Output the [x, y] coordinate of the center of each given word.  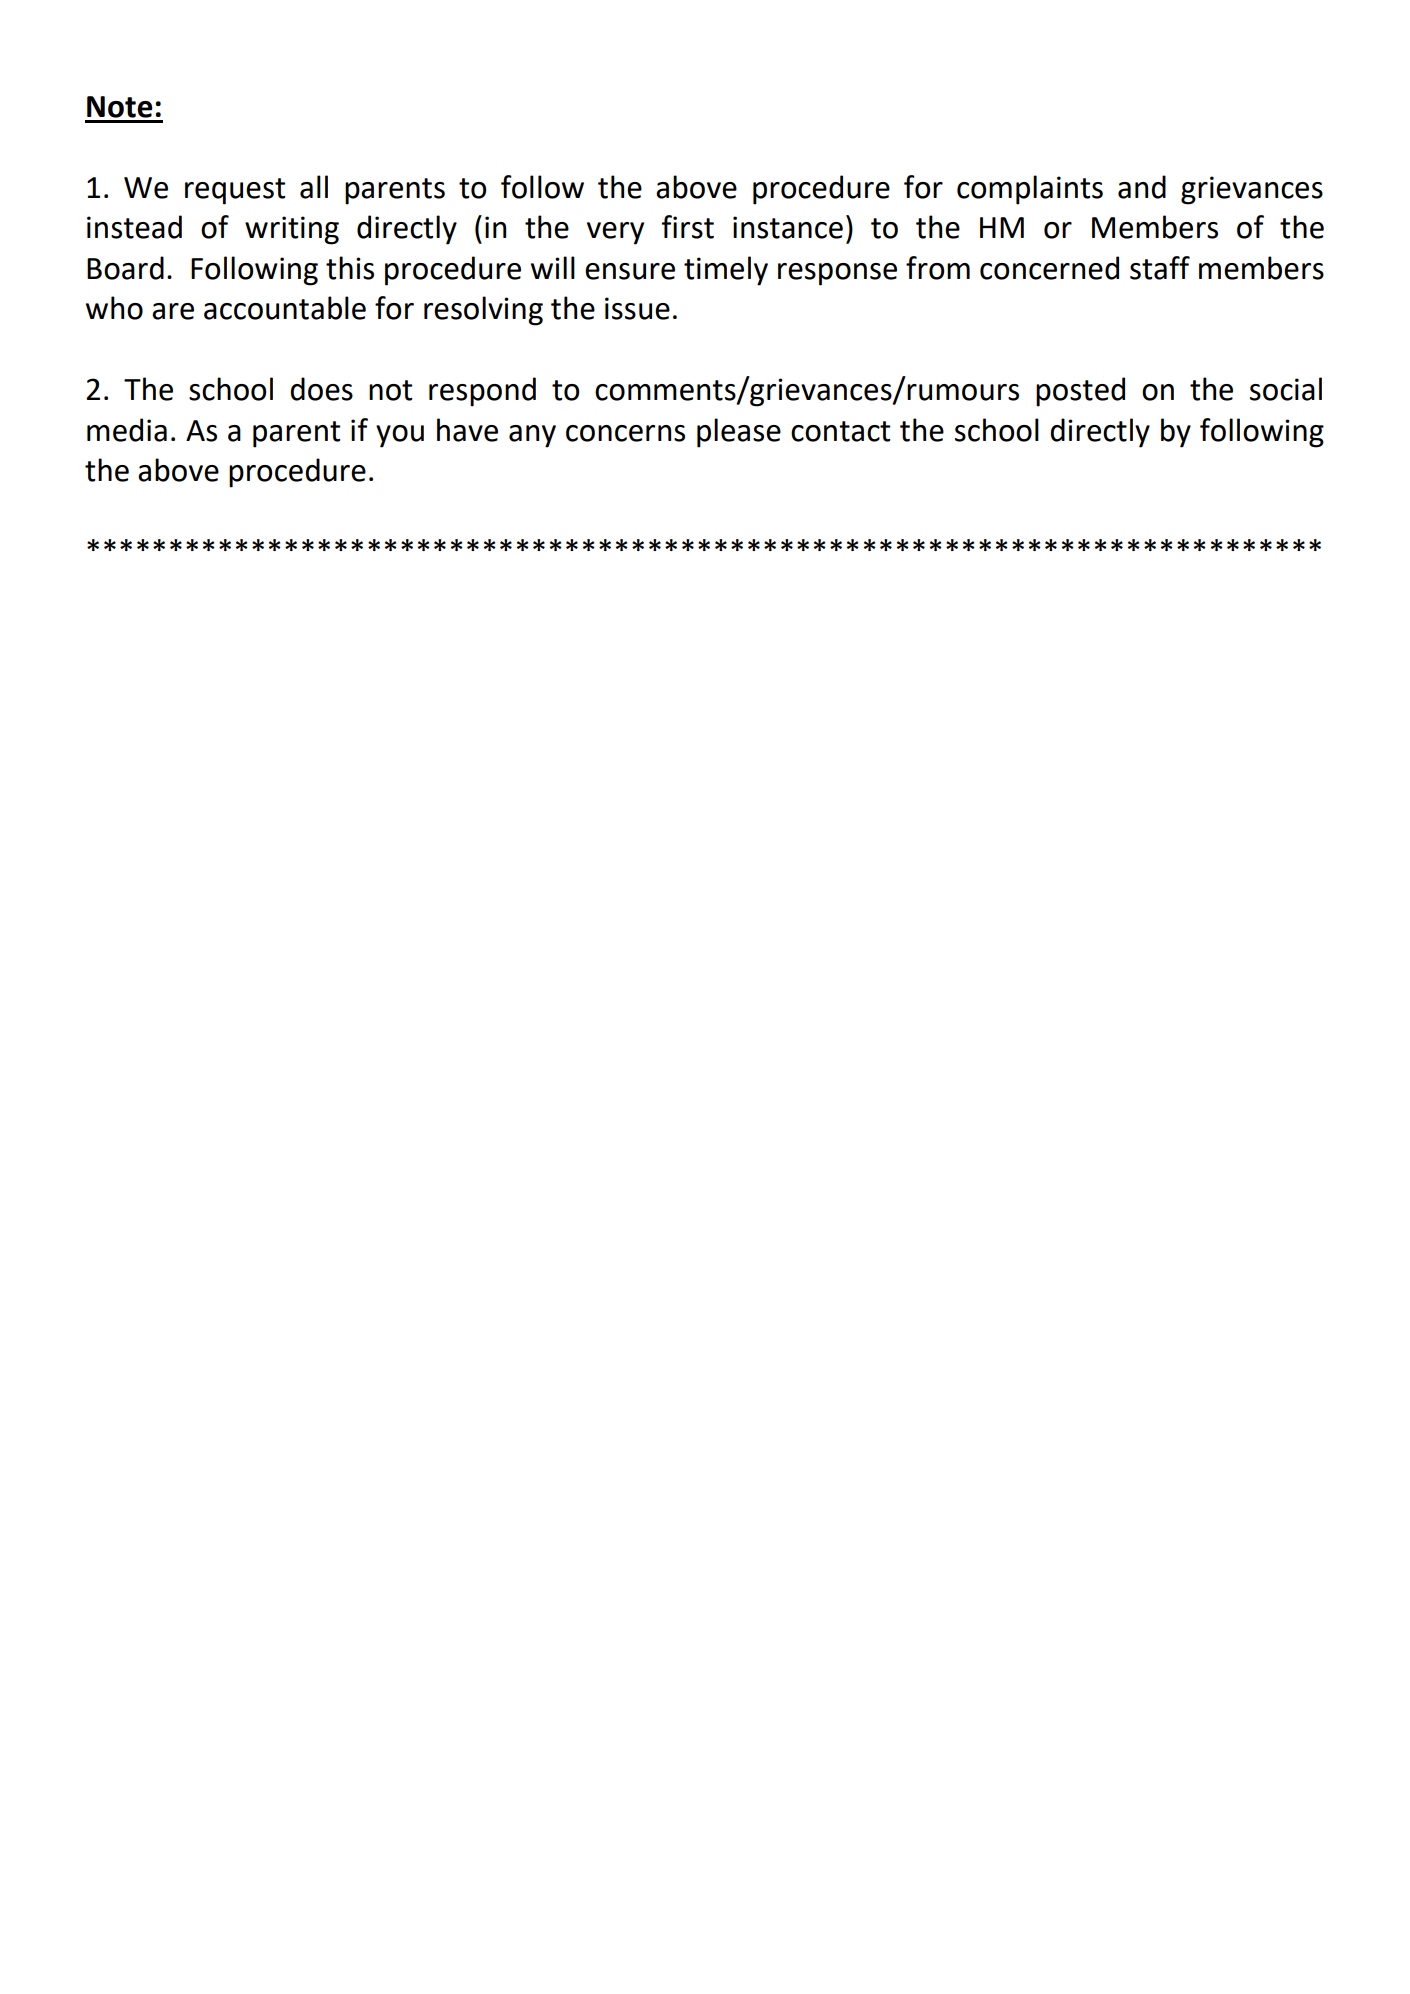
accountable [285, 308]
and [1142, 187]
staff [1160, 268]
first [688, 227]
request [235, 191]
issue [637, 308]
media [127, 430]
